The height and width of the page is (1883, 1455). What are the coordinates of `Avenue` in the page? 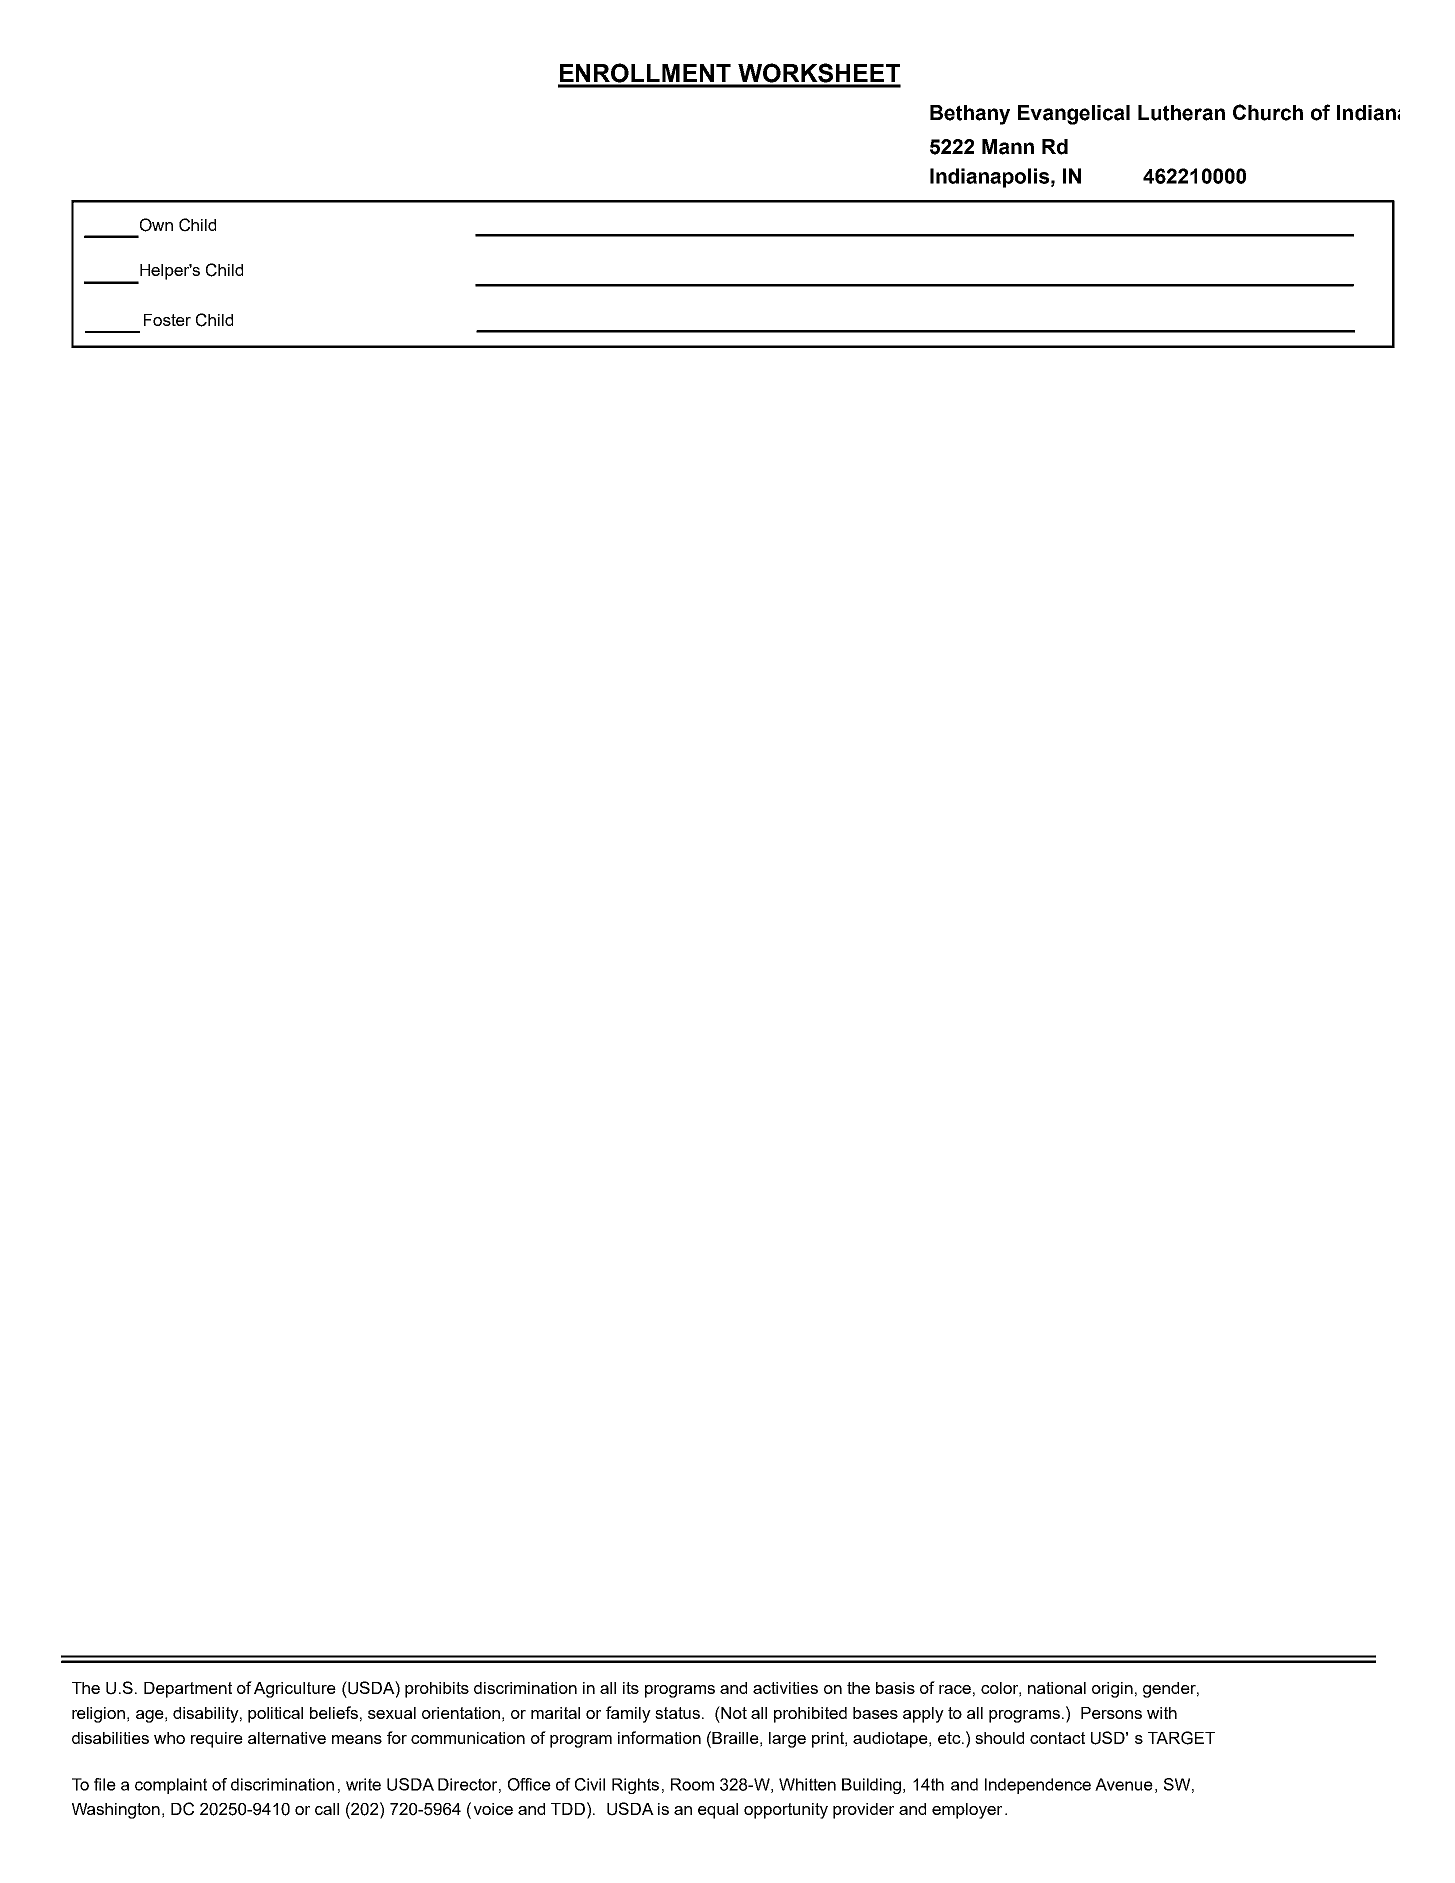 It's located at (1124, 1784).
